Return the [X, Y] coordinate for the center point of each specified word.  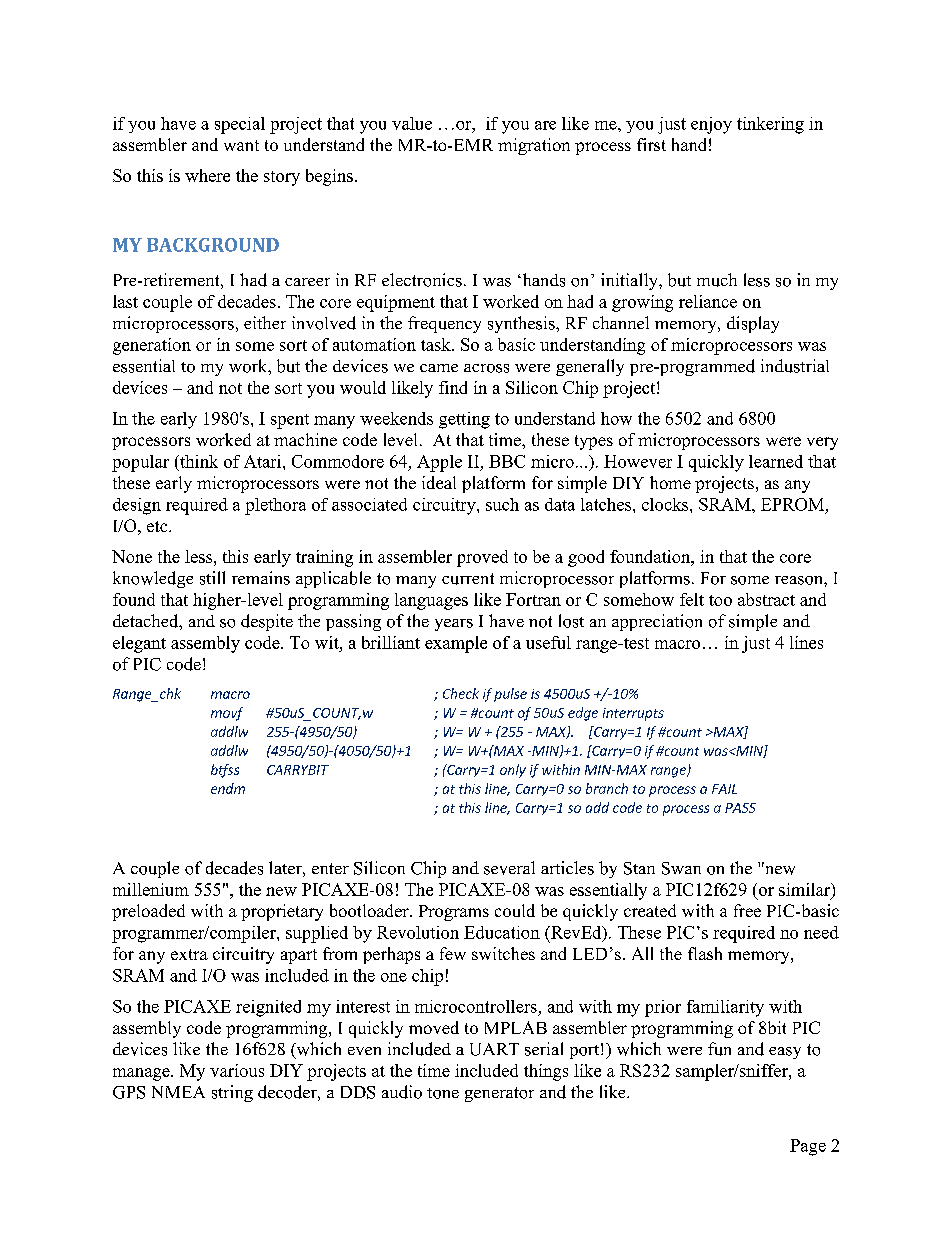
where [207, 175]
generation [152, 346]
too [720, 600]
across [486, 368]
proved [482, 558]
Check [461, 693]
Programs [454, 913]
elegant [139, 644]
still [212, 578]
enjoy [711, 125]
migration [534, 146]
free [747, 910]
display [753, 324]
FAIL [724, 789]
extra [189, 954]
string [232, 1093]
